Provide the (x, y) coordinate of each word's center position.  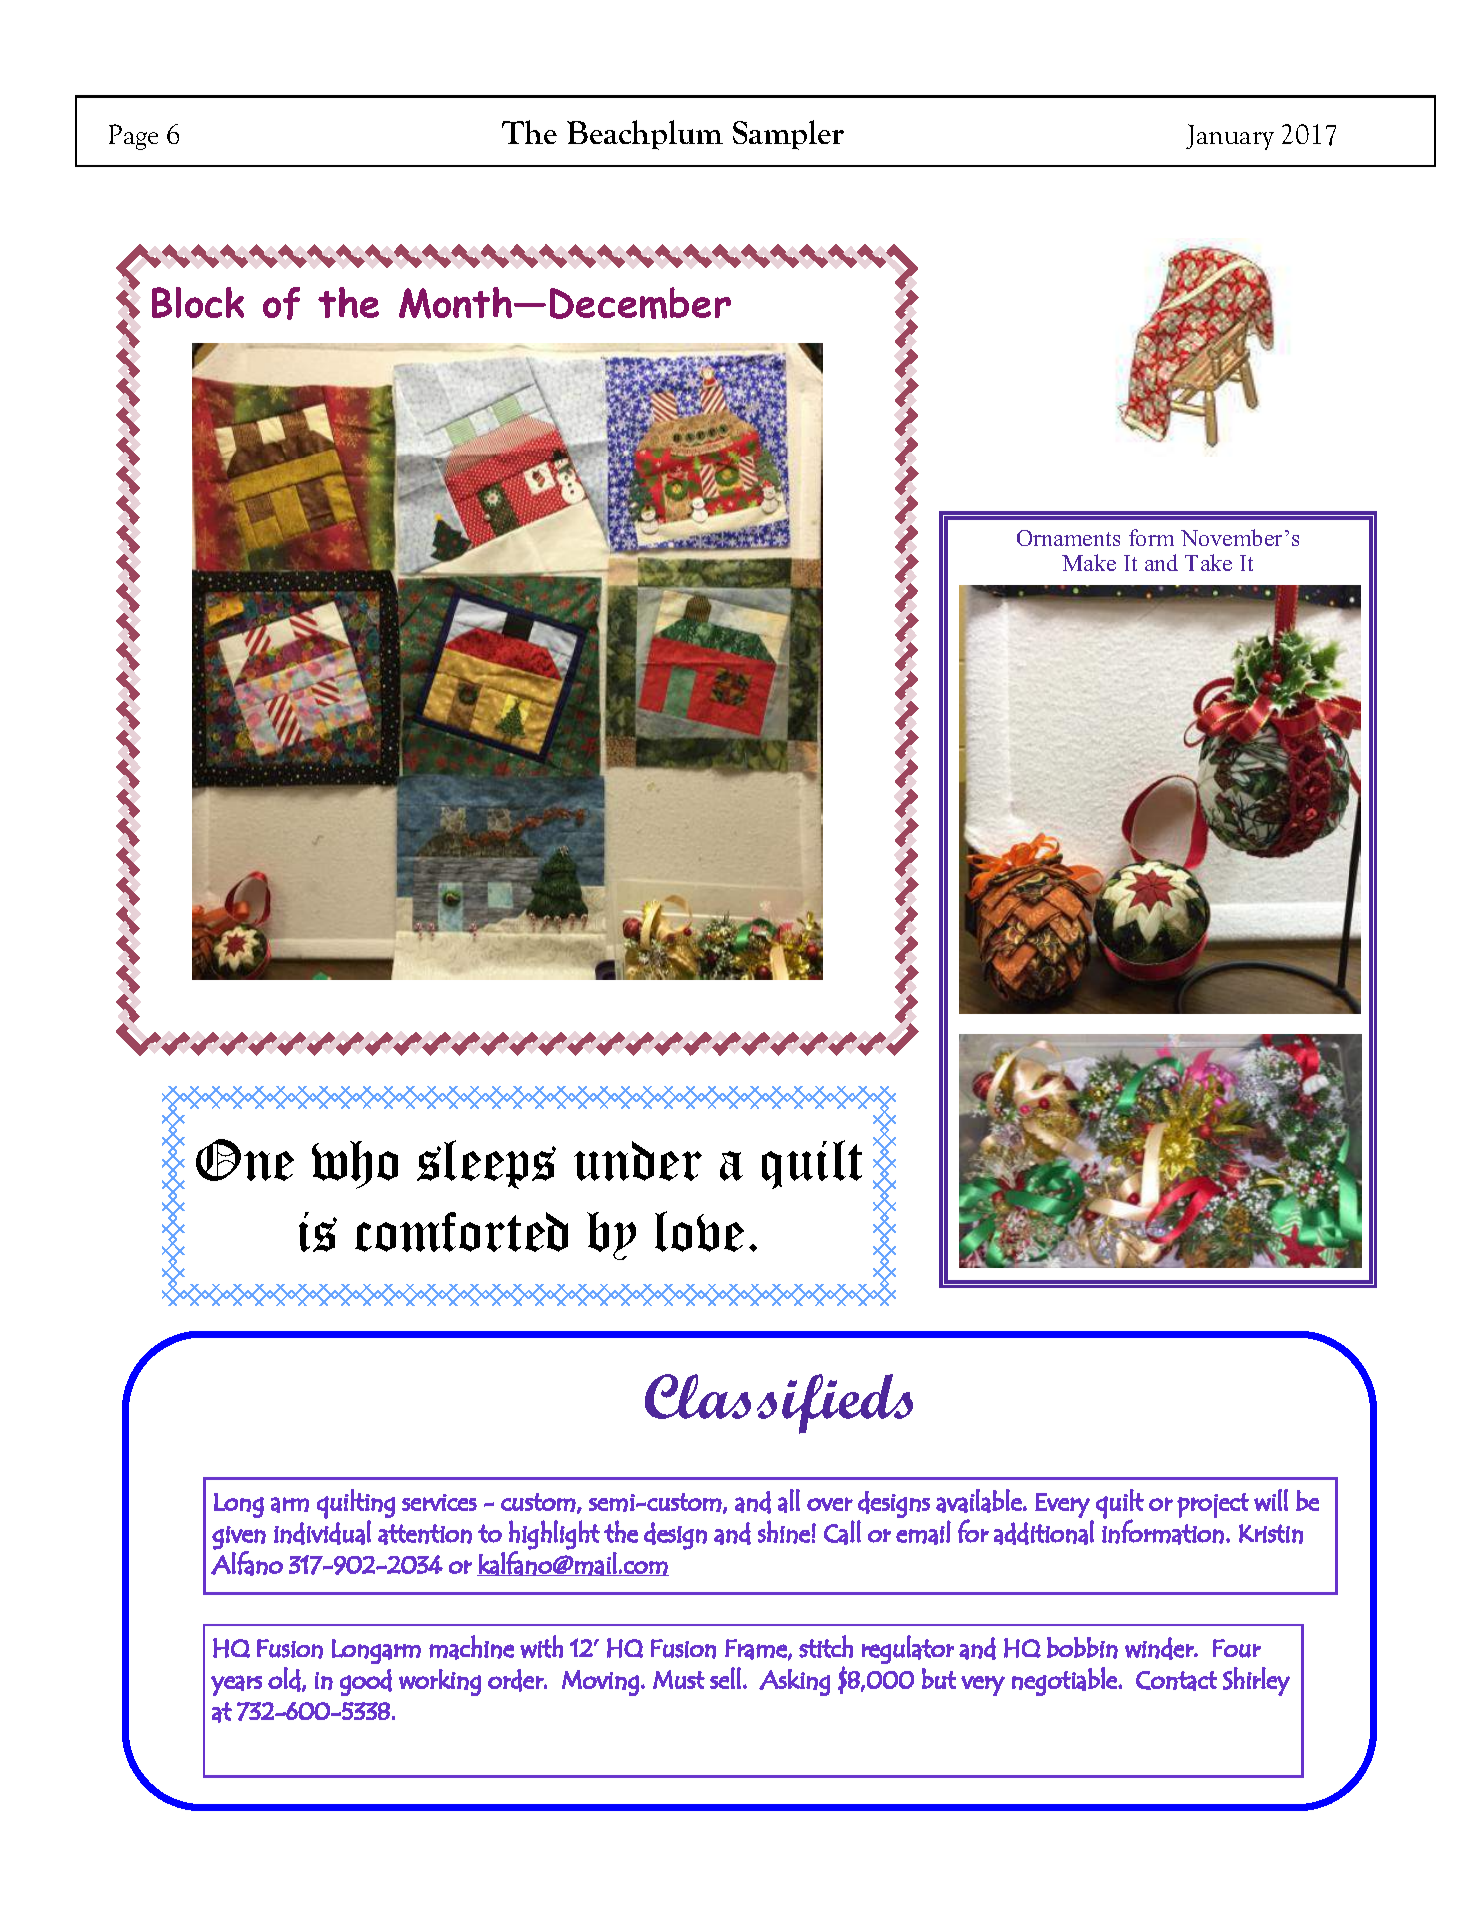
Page (133, 137)
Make (1089, 562)
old (284, 1679)
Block (198, 302)
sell (725, 1678)
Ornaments (1068, 538)
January (1230, 137)
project (1213, 1505)
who (355, 1165)
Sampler (788, 135)
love (699, 1231)
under (638, 1161)
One (245, 1160)
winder (1160, 1648)
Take (1208, 562)
